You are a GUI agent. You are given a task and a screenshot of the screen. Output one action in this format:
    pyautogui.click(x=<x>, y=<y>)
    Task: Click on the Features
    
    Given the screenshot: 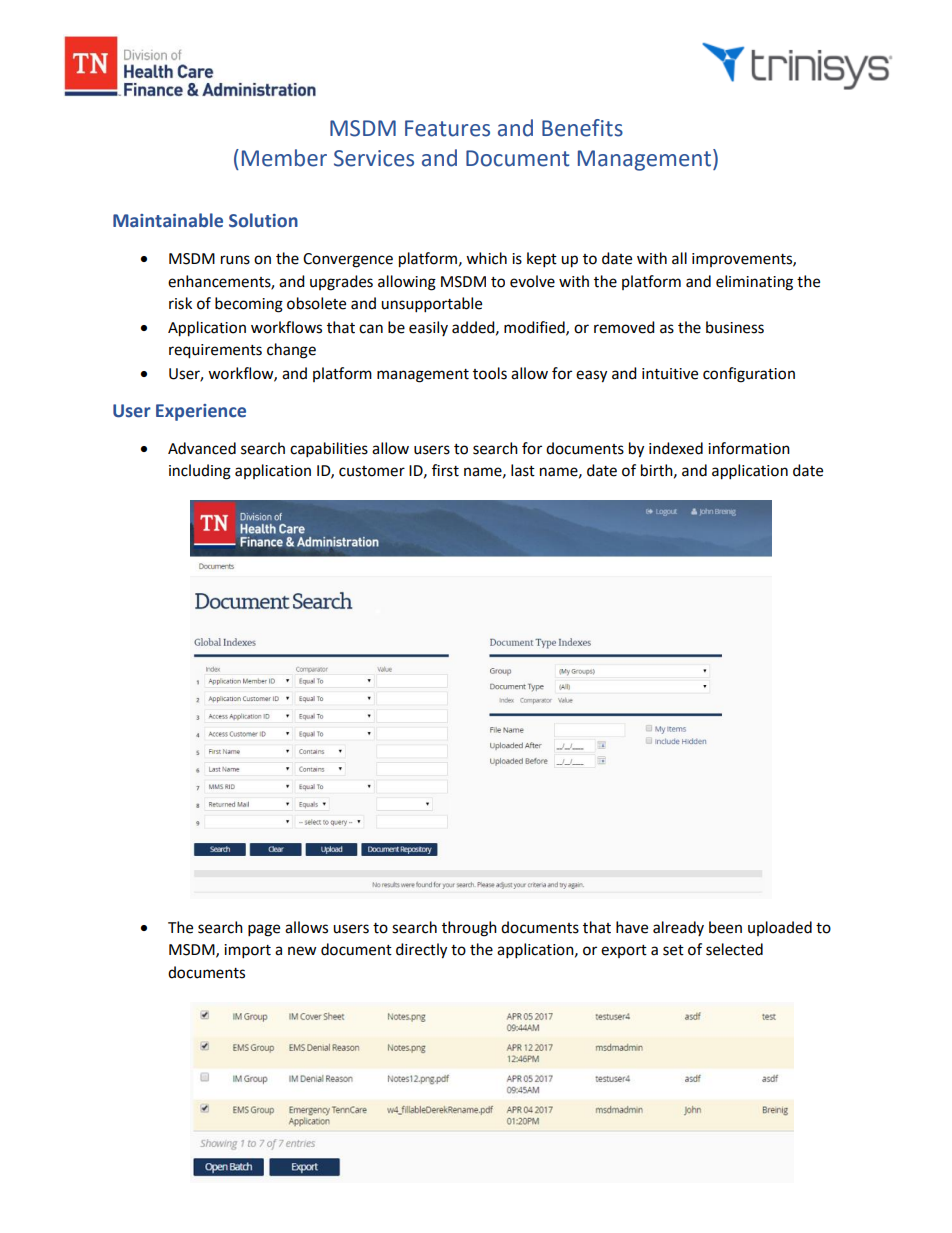 What is the action you would take?
    pyautogui.click(x=447, y=128)
